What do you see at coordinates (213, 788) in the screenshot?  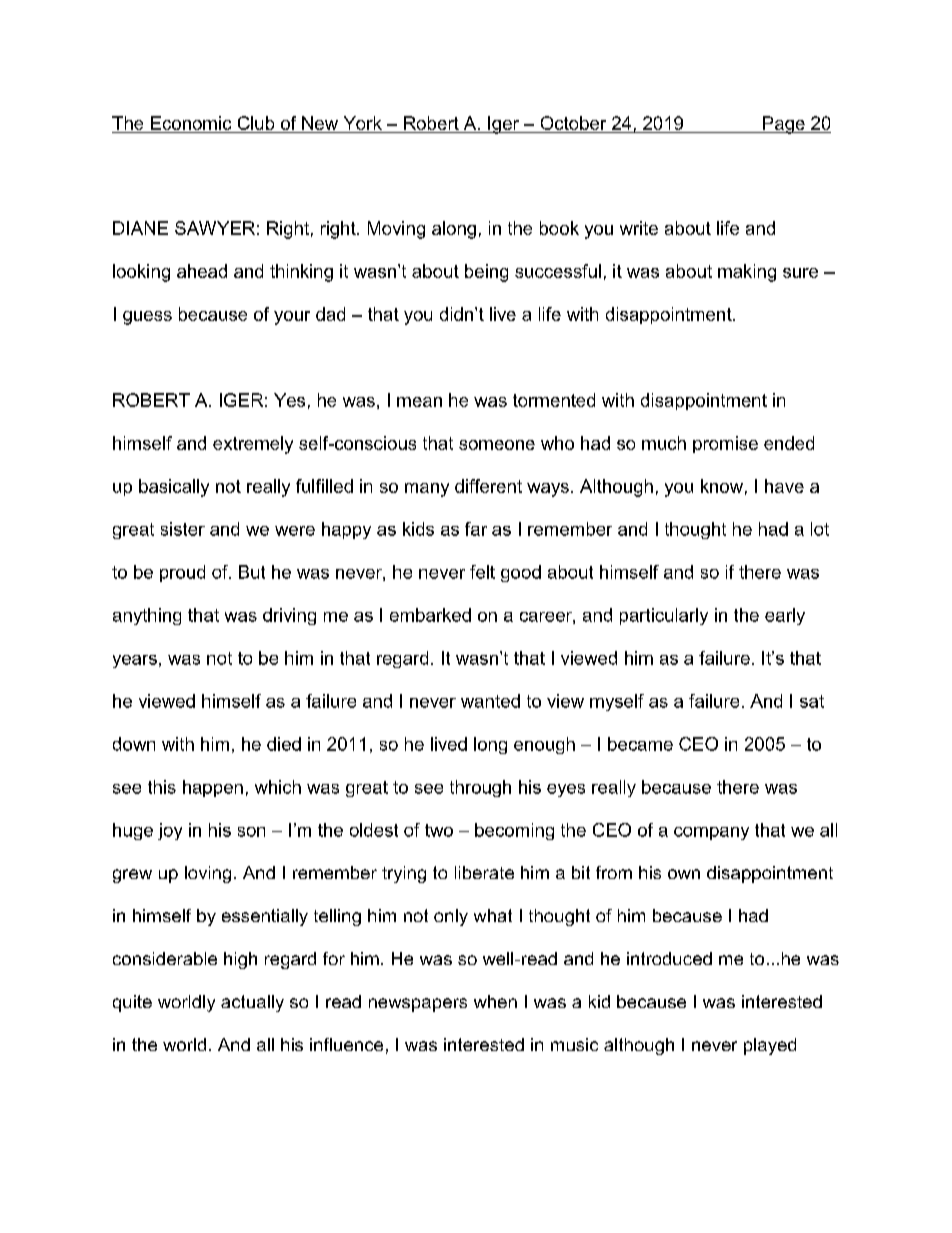 I see `happen` at bounding box center [213, 788].
